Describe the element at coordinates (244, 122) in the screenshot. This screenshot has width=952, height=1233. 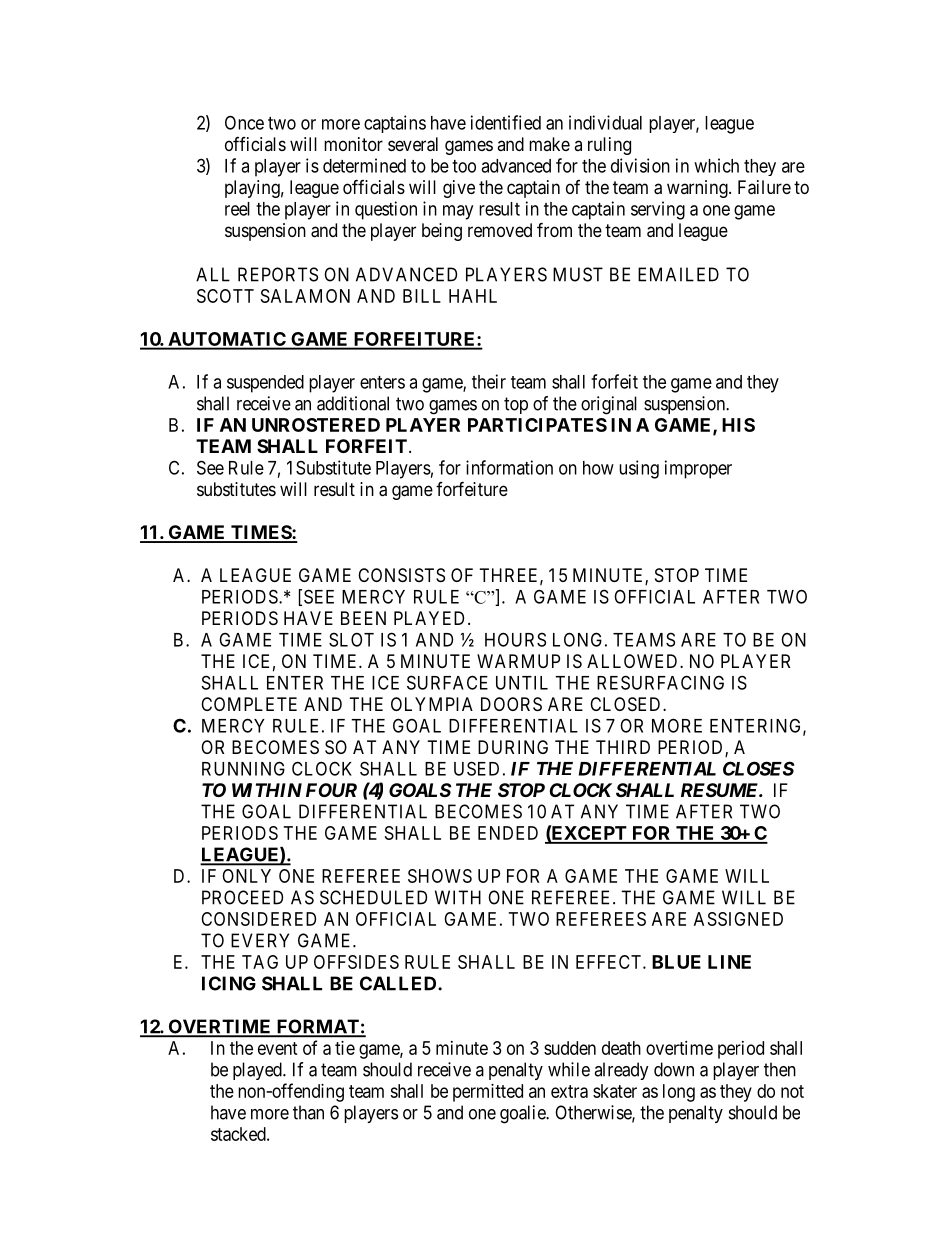
I see `Once` at that location.
